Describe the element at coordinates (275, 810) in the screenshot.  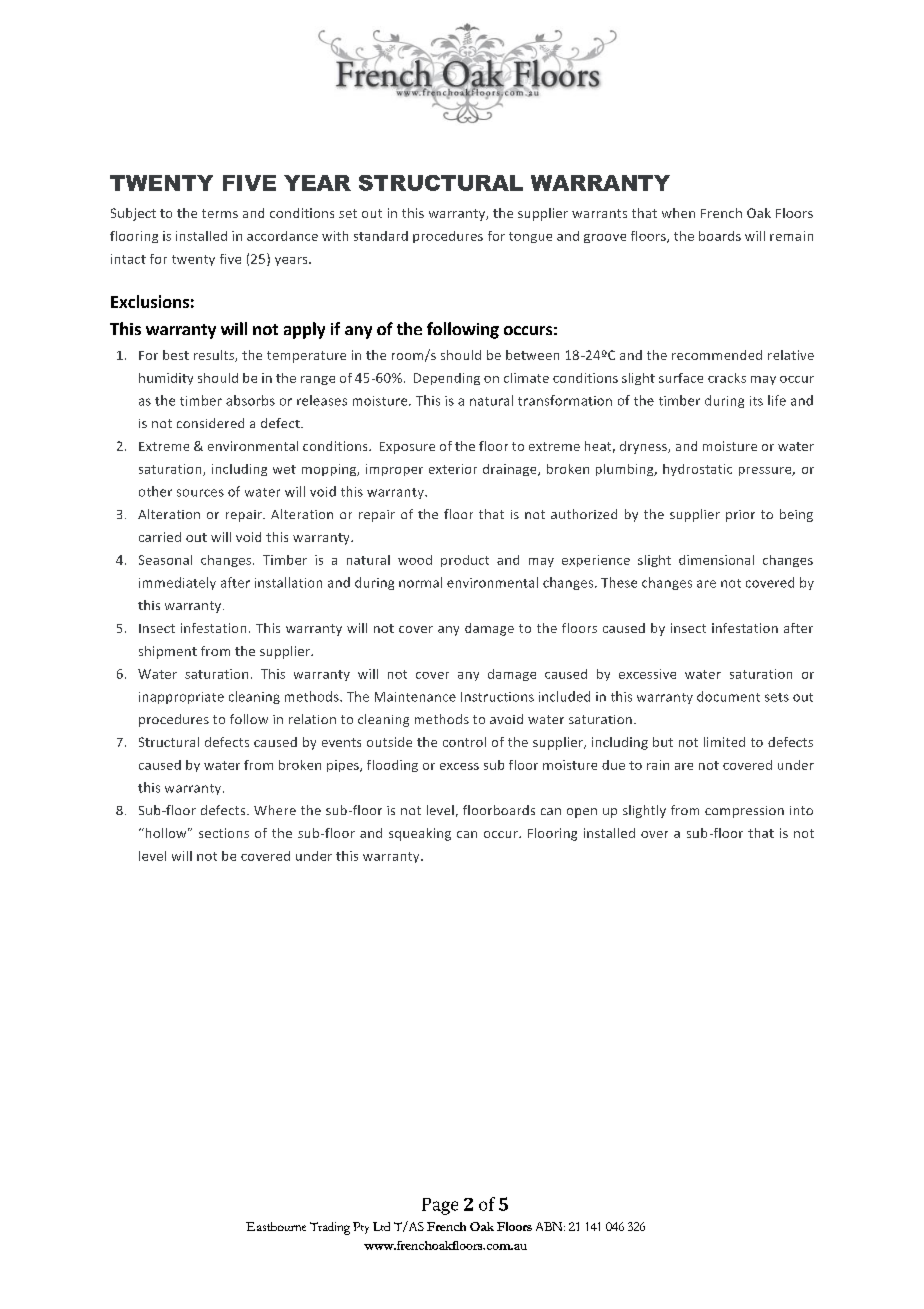
I see `Where` at that location.
